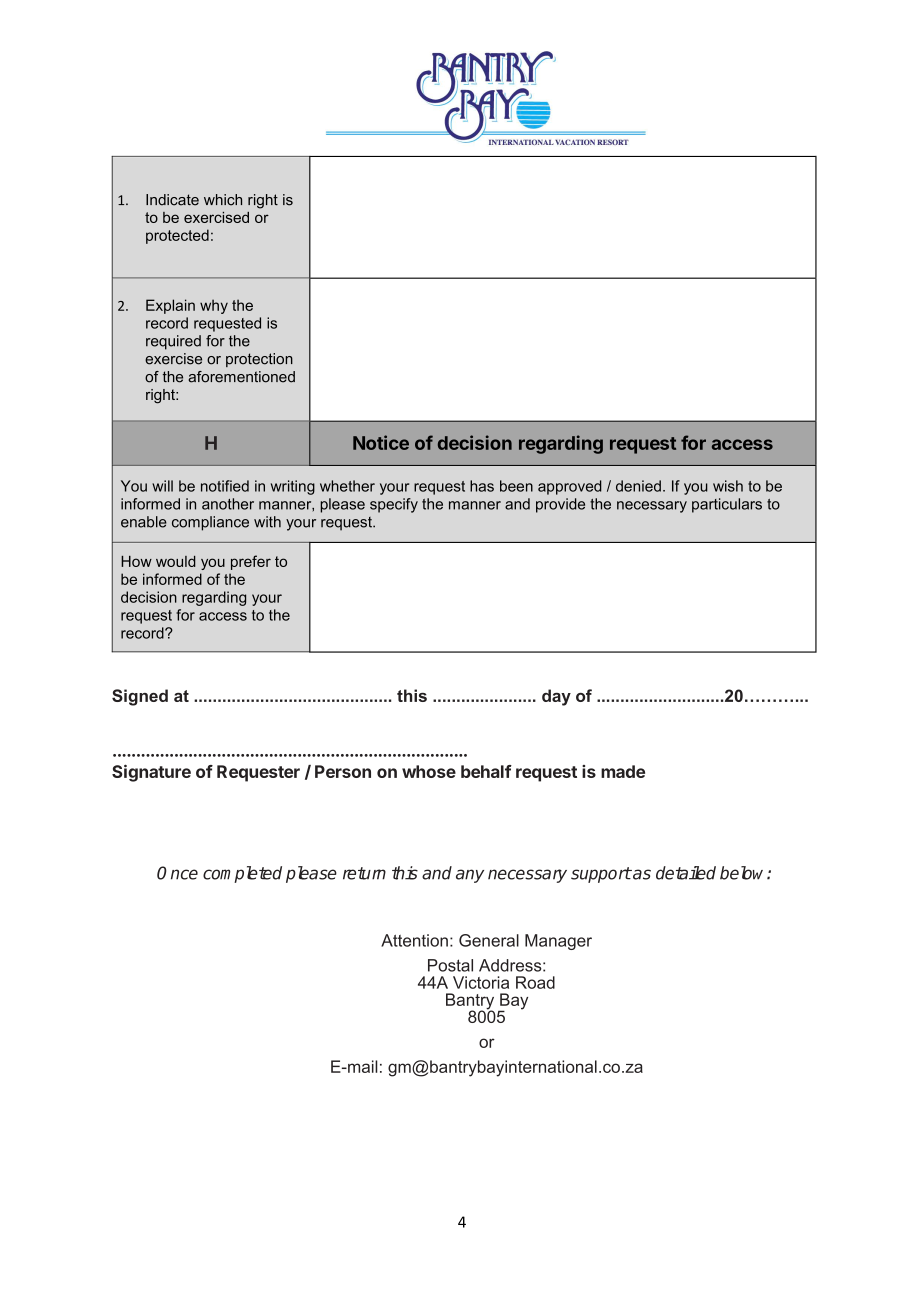 The width and height of the screenshot is (924, 1308). What do you see at coordinates (225, 486) in the screenshot?
I see `notified` at bounding box center [225, 486].
